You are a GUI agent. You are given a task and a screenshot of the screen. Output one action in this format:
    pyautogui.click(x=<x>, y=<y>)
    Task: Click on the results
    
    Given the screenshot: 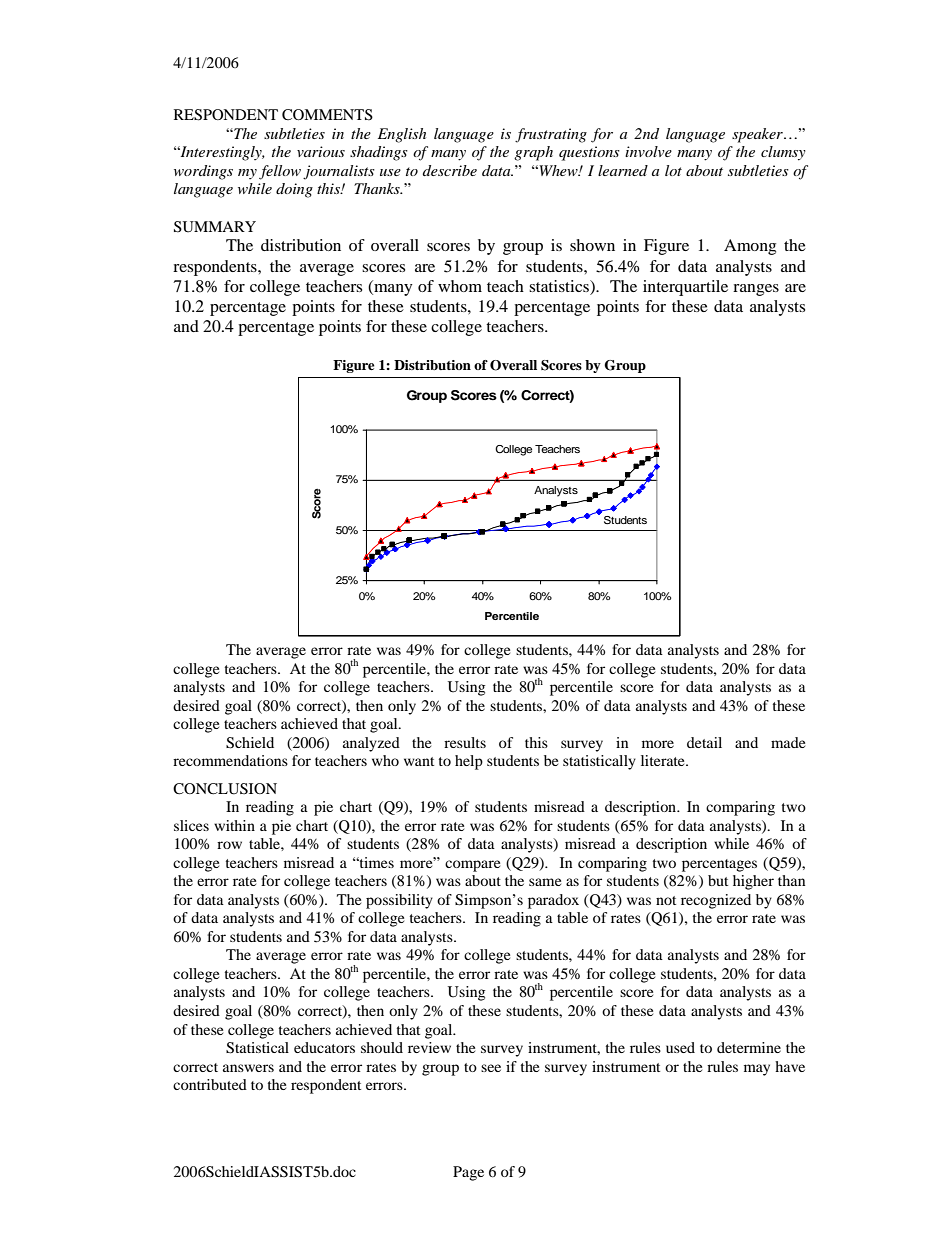 What is the action you would take?
    pyautogui.click(x=465, y=742)
